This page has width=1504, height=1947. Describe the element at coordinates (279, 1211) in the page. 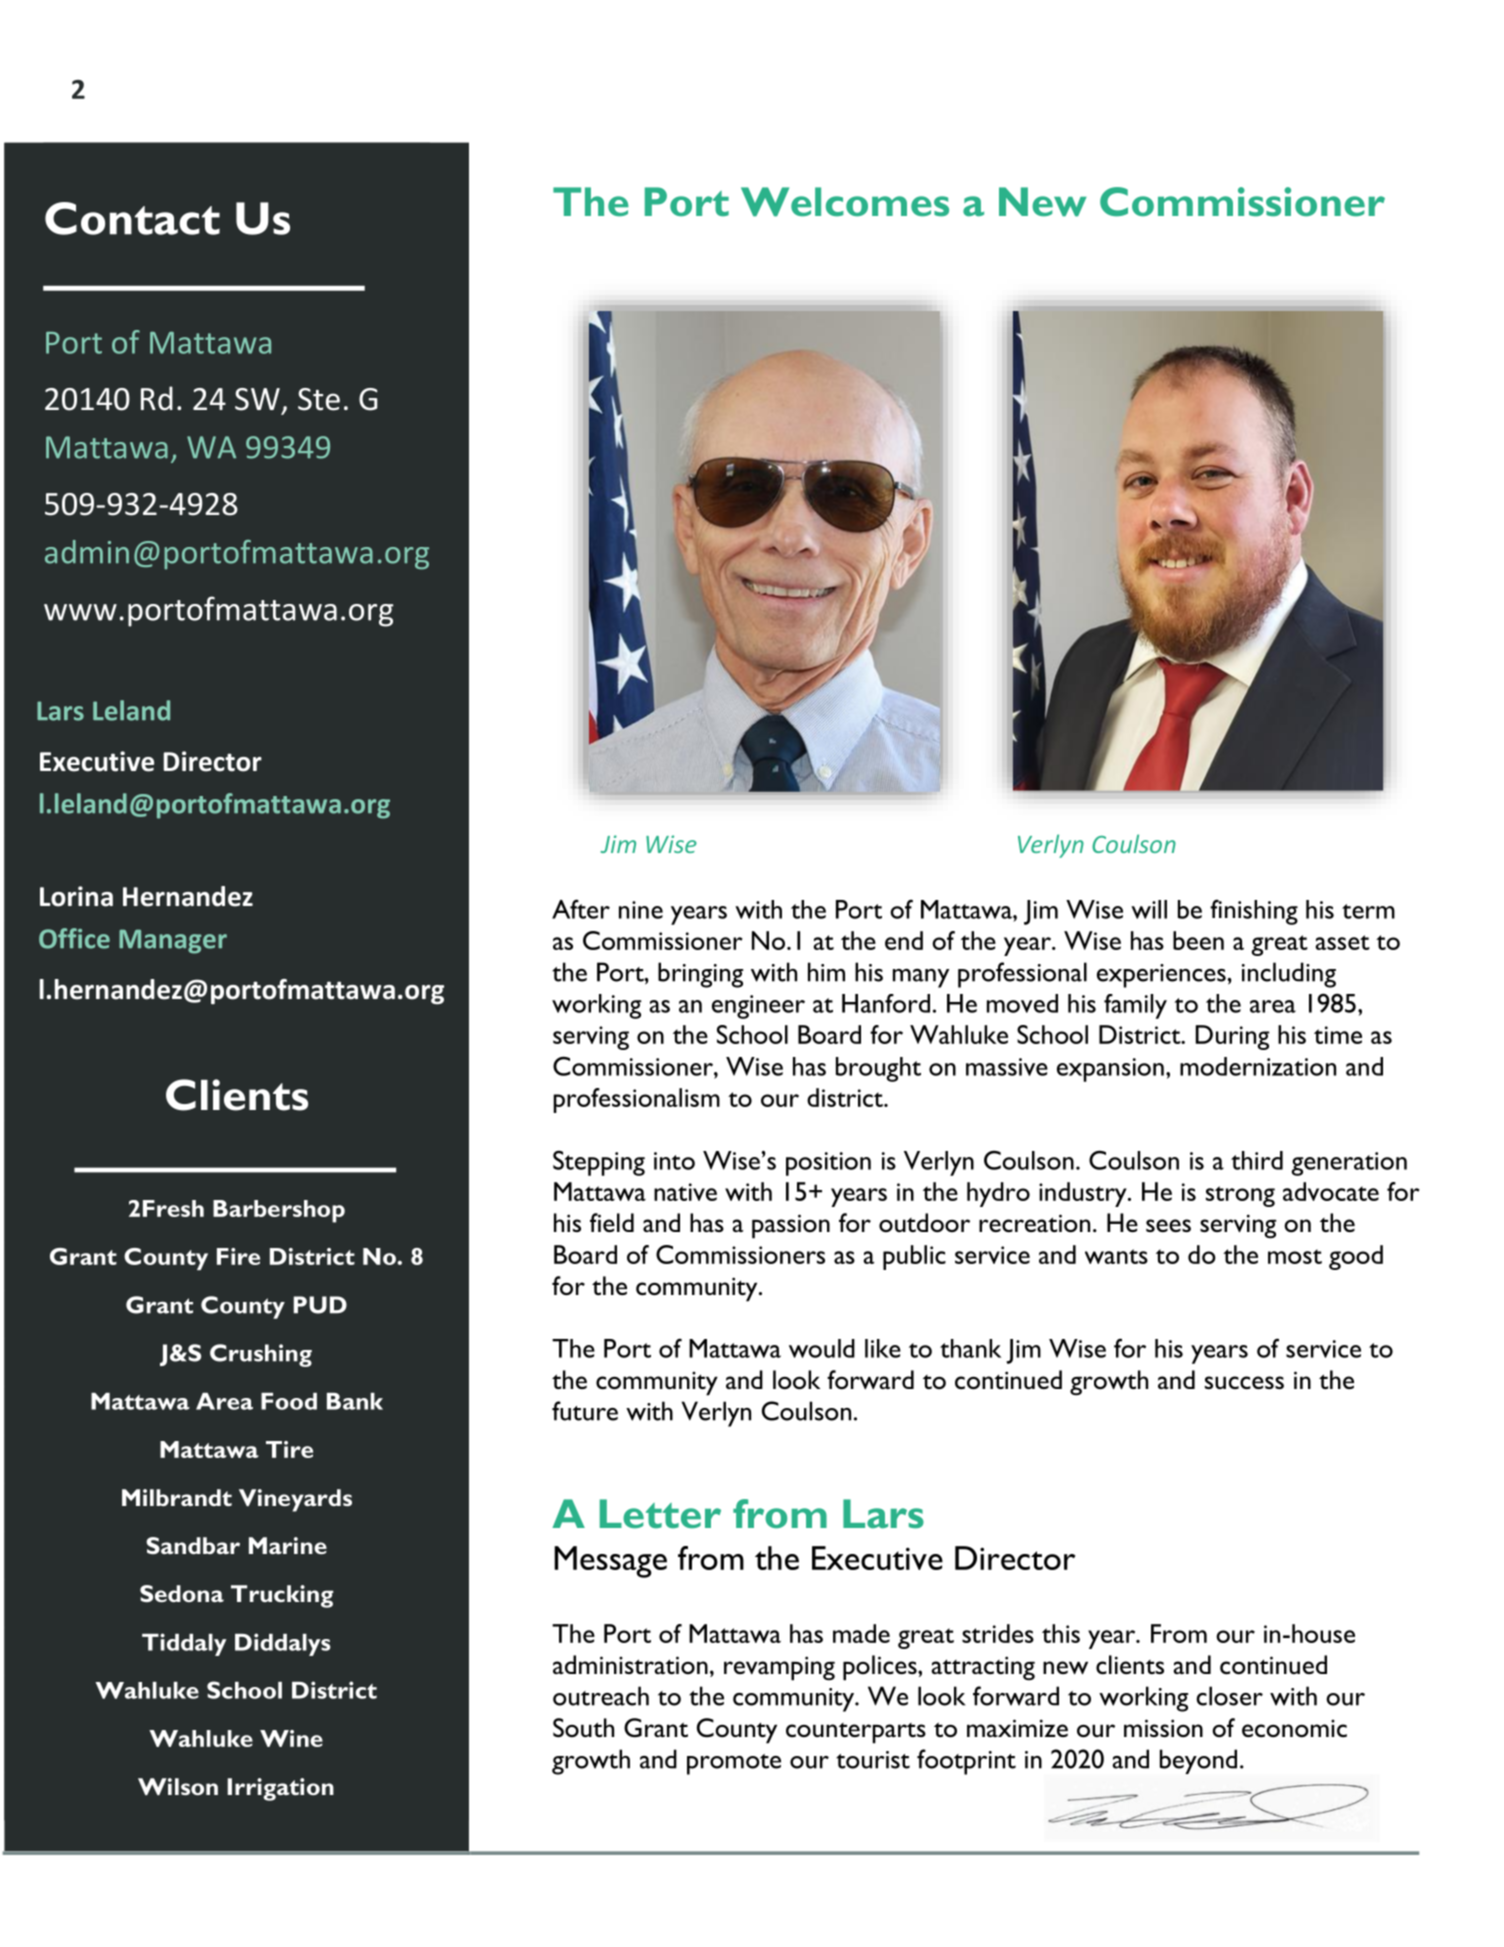

I see `Barbershop` at that location.
